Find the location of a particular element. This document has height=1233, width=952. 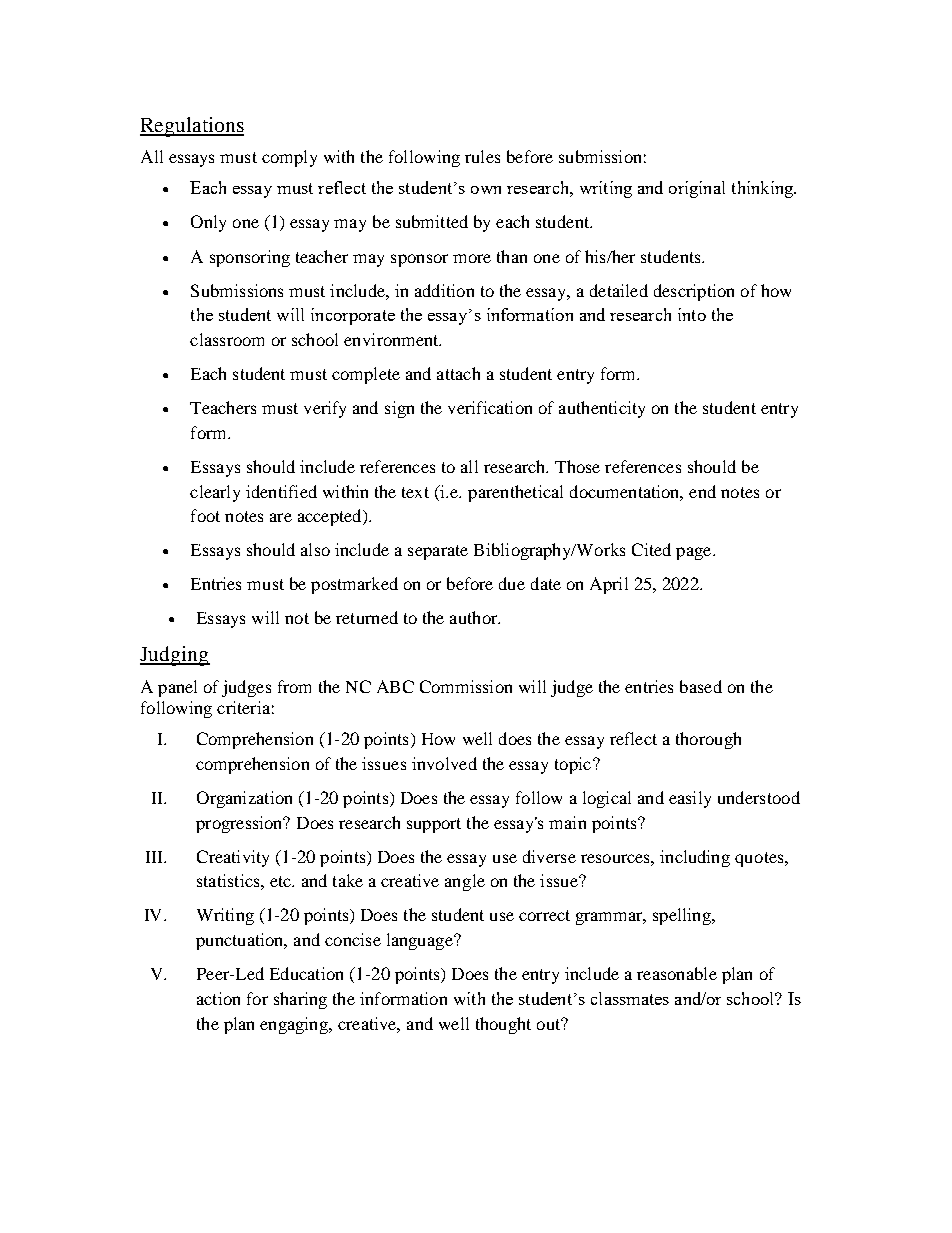

classroom is located at coordinates (227, 339).
